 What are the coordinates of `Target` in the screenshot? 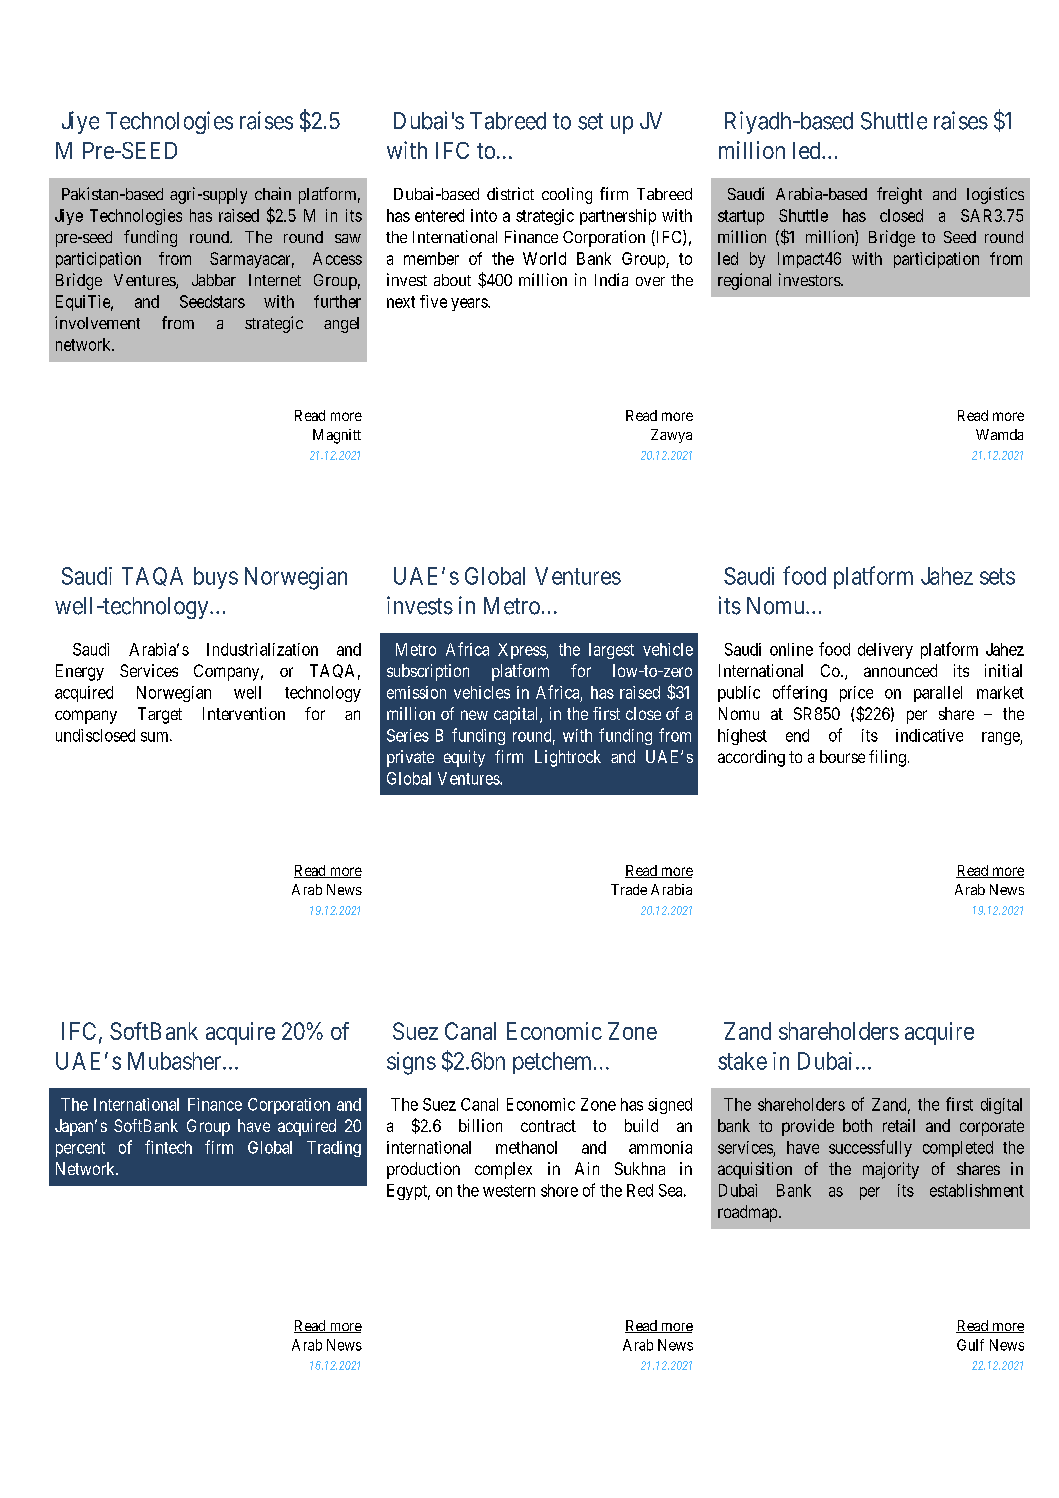 It's located at (160, 715).
